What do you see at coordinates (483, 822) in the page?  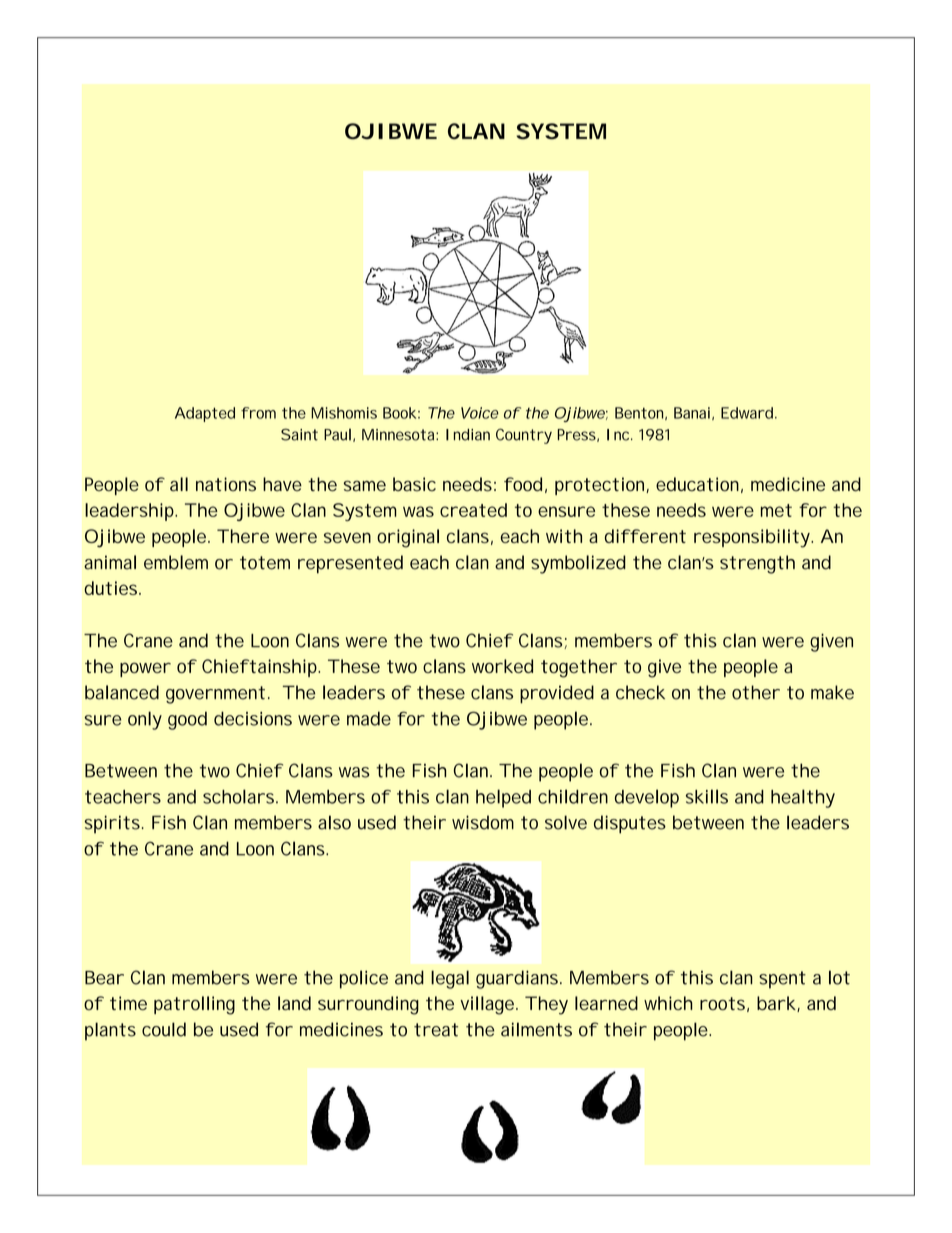 I see `wisdom` at bounding box center [483, 822].
